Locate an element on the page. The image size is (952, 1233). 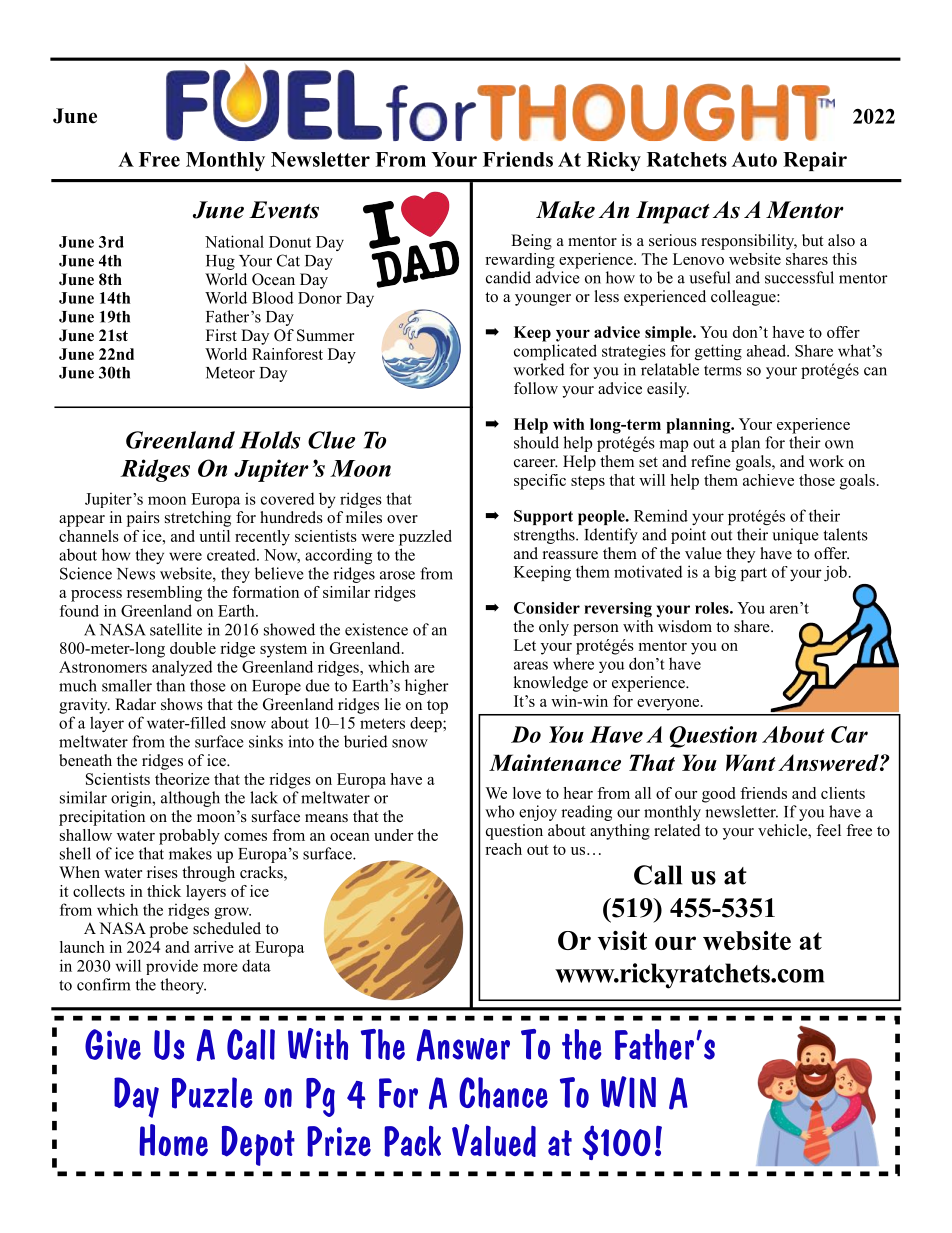
wisdom is located at coordinates (685, 626).
